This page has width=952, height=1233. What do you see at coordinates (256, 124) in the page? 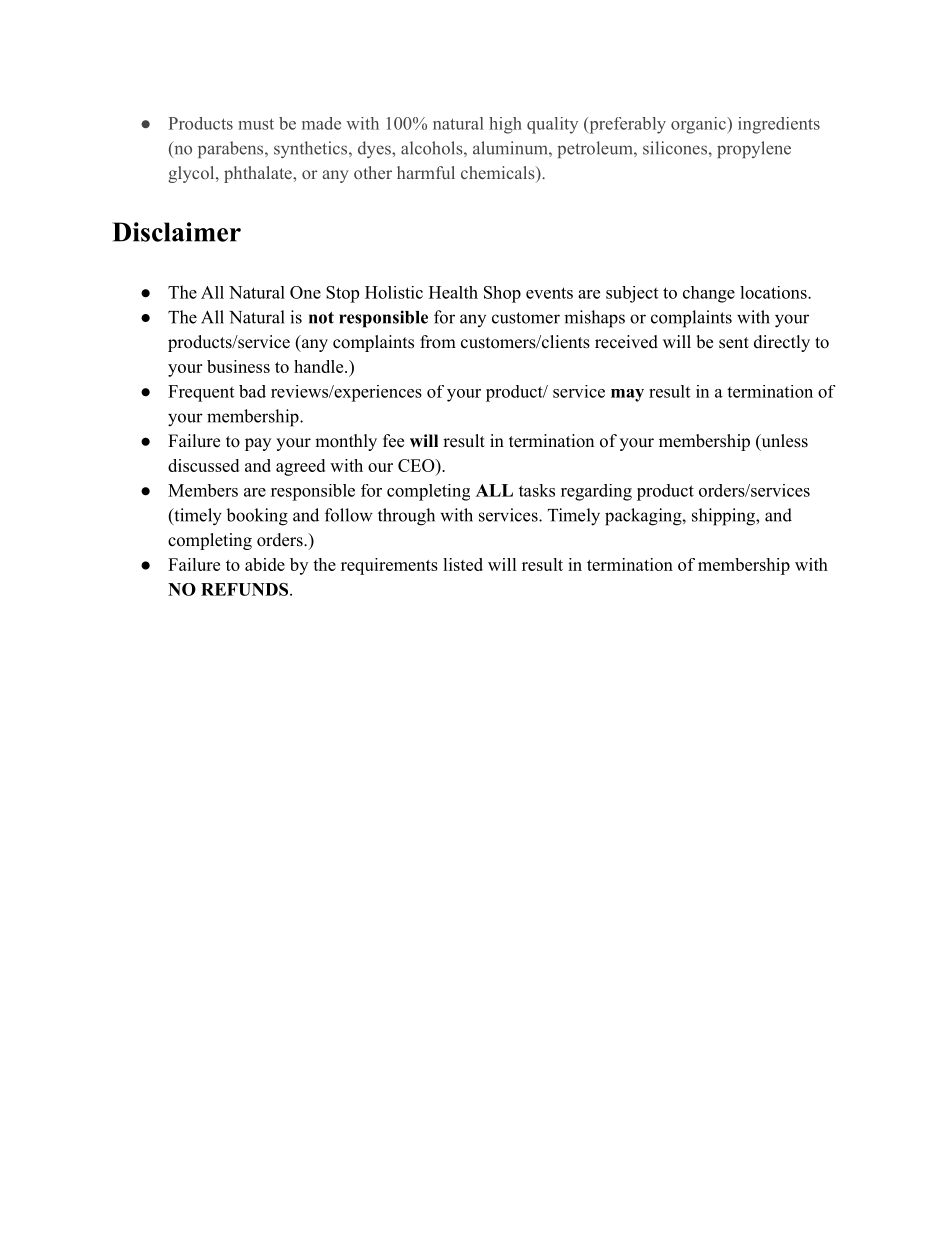
I see `must` at bounding box center [256, 124].
